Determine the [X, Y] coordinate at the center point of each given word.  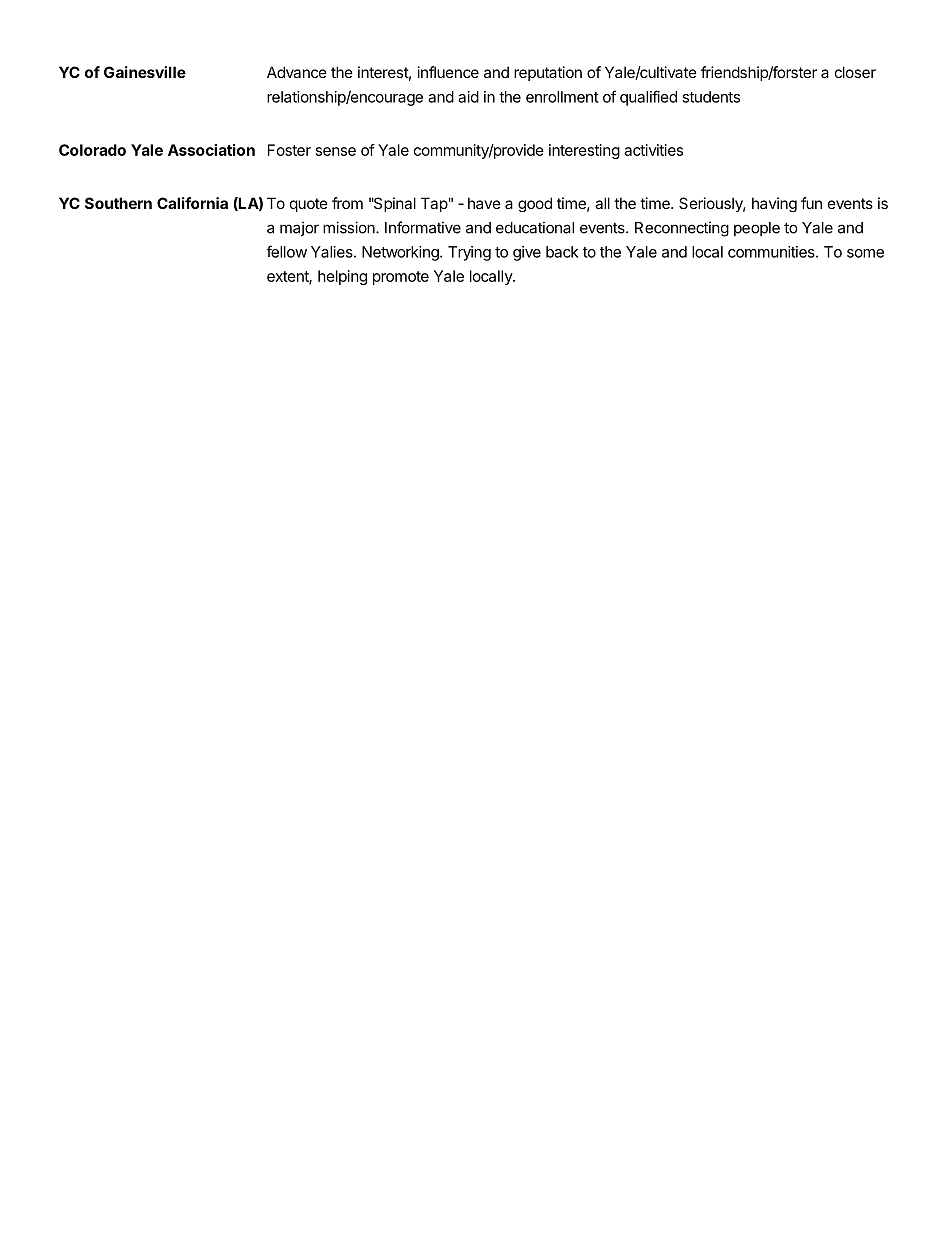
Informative [423, 227]
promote [401, 278]
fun [811, 203]
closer [855, 72]
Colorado [92, 150]
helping [342, 277]
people [757, 229]
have [484, 203]
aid [468, 97]
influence [448, 72]
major [299, 228]
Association [211, 150]
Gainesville [145, 72]
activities [653, 150]
